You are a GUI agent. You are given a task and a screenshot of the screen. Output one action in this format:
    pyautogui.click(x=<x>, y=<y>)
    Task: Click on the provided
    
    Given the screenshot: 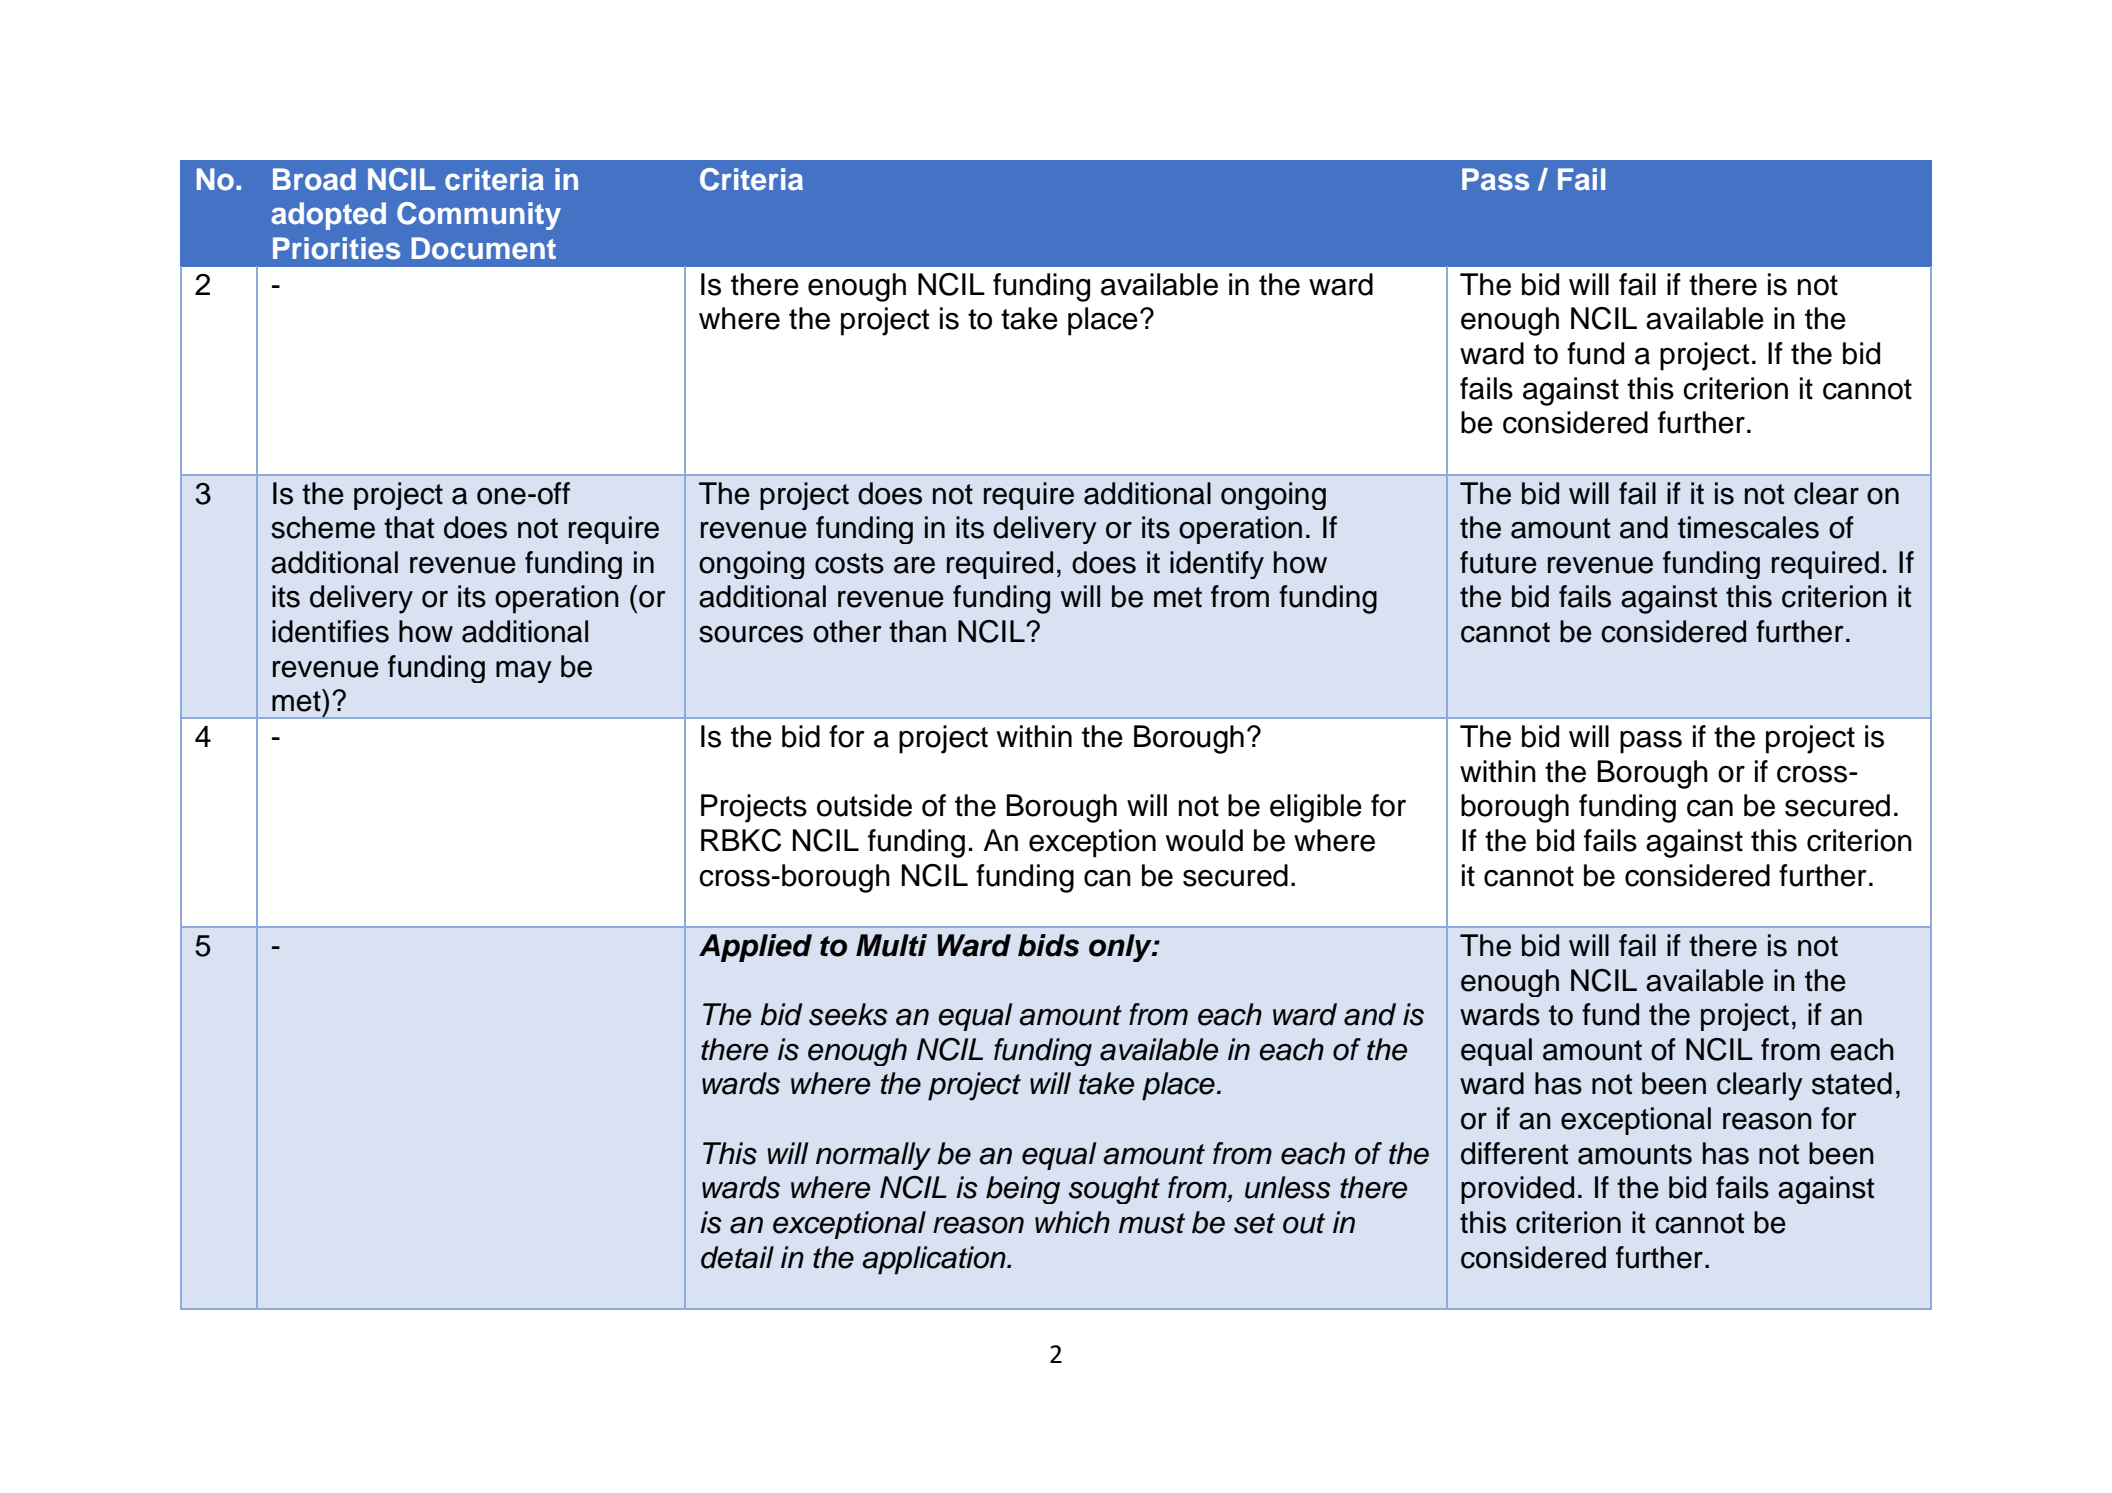 What is the action you would take?
    pyautogui.click(x=1517, y=1190)
